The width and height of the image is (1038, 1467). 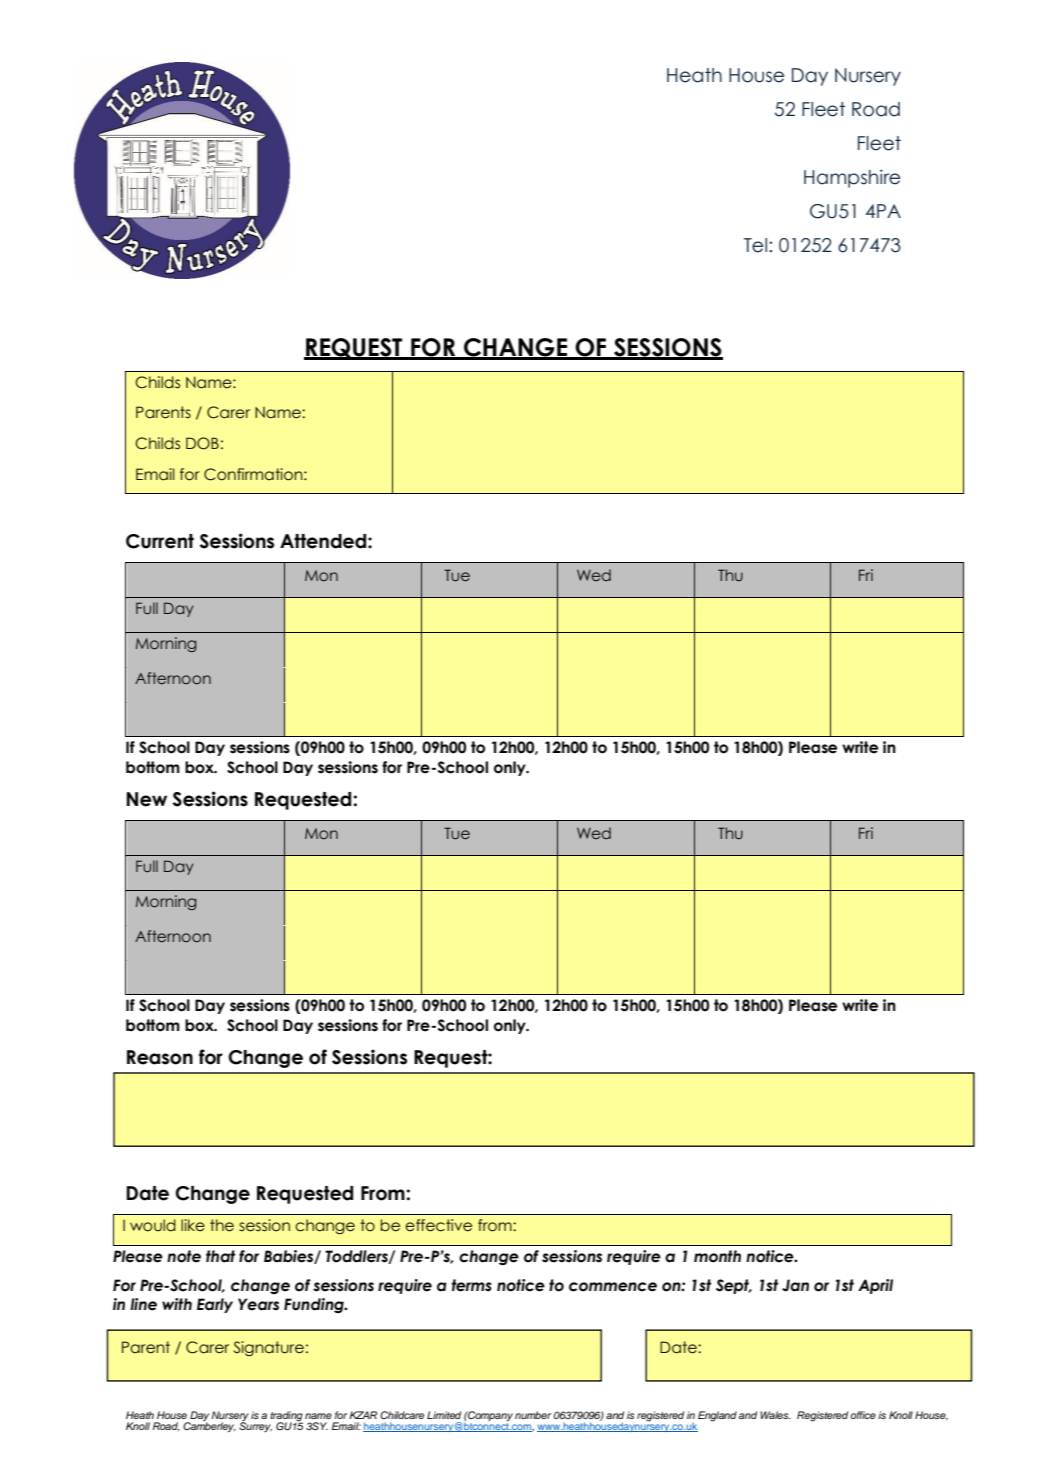 What do you see at coordinates (202, 443) in the image?
I see `DOB` at bounding box center [202, 443].
